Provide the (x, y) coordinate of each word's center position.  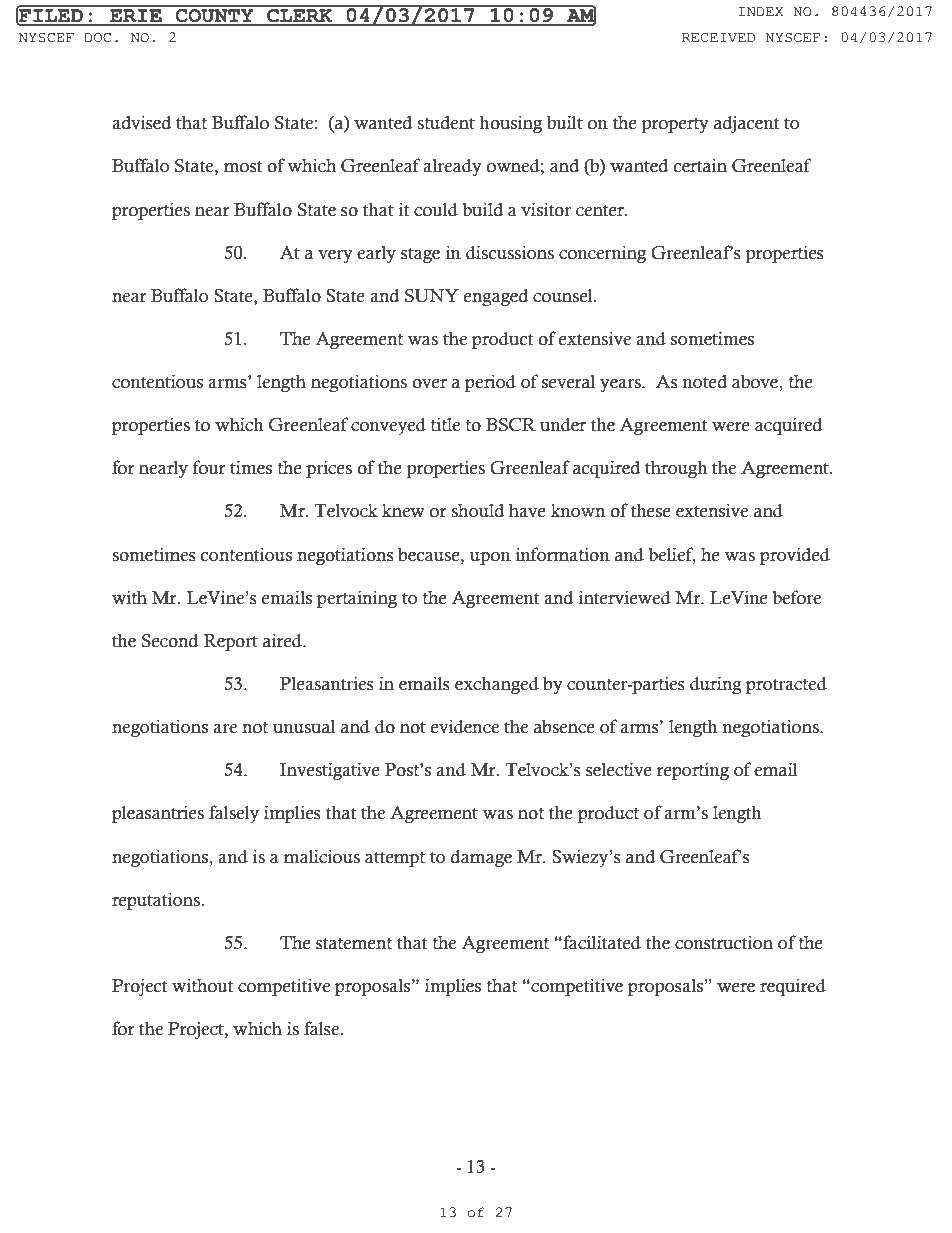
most (243, 167)
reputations (156, 901)
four (209, 467)
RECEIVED (718, 37)
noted (704, 381)
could (436, 209)
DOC (97, 38)
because (430, 555)
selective (619, 769)
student (446, 122)
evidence (465, 726)
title (445, 424)
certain (700, 165)
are (225, 729)
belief (672, 555)
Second (170, 640)
